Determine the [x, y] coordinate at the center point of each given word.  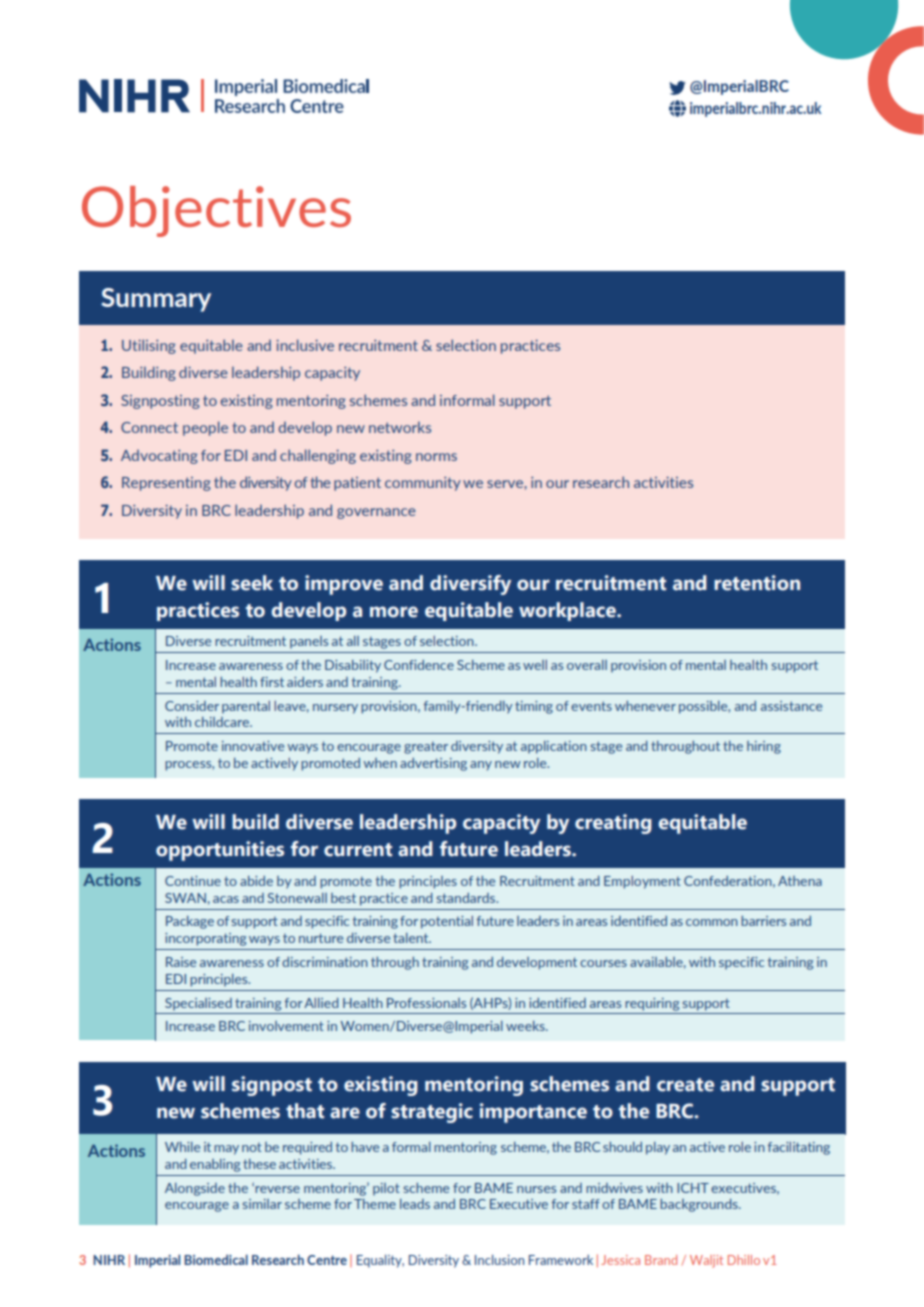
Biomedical [216, 1259]
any [481, 766]
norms [436, 457]
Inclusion [499, 1260]
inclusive [305, 345]
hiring [764, 747]
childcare [223, 722]
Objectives [216, 211]
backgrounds [700, 1205]
